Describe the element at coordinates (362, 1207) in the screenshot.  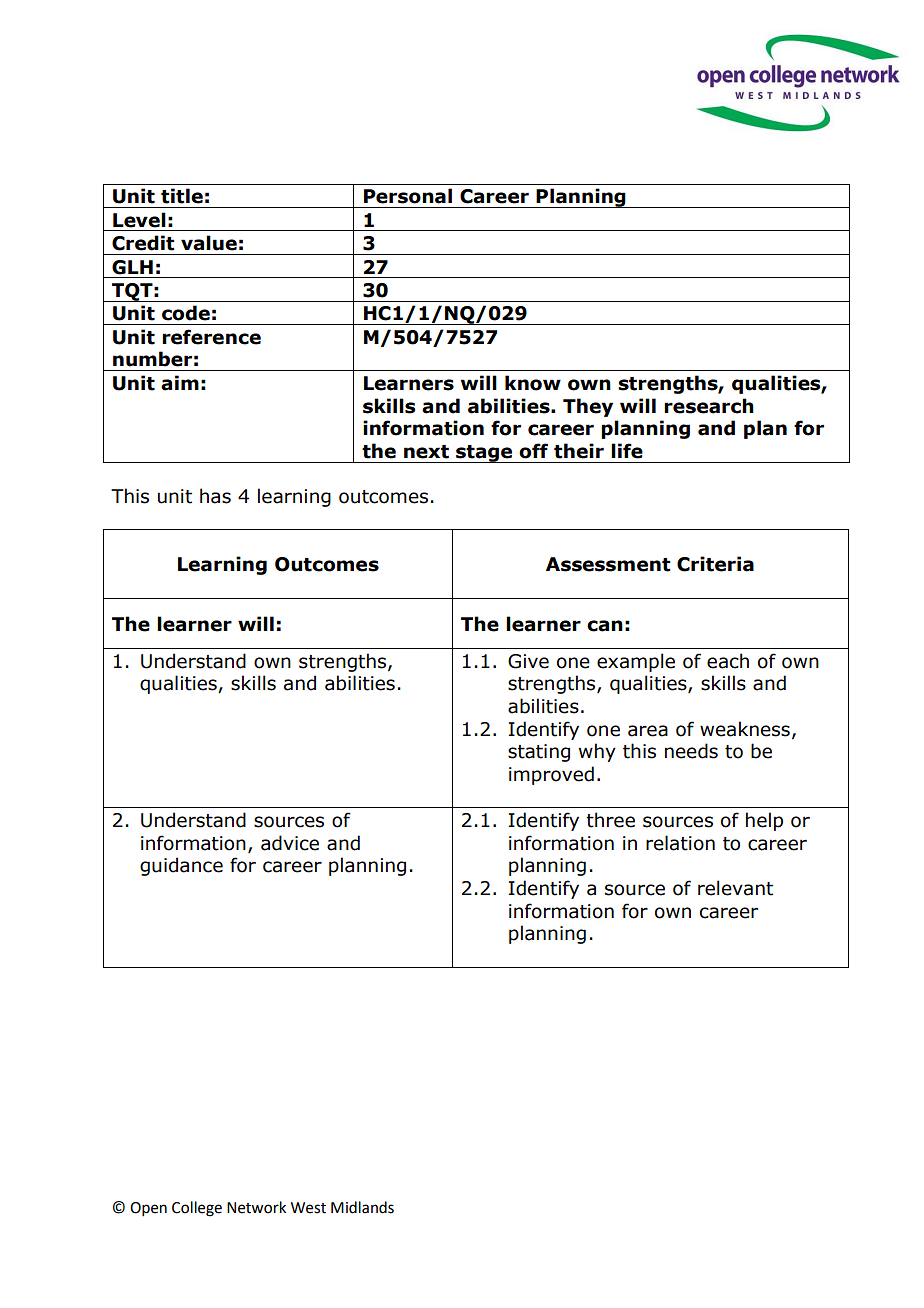
I see `Midlands` at that location.
